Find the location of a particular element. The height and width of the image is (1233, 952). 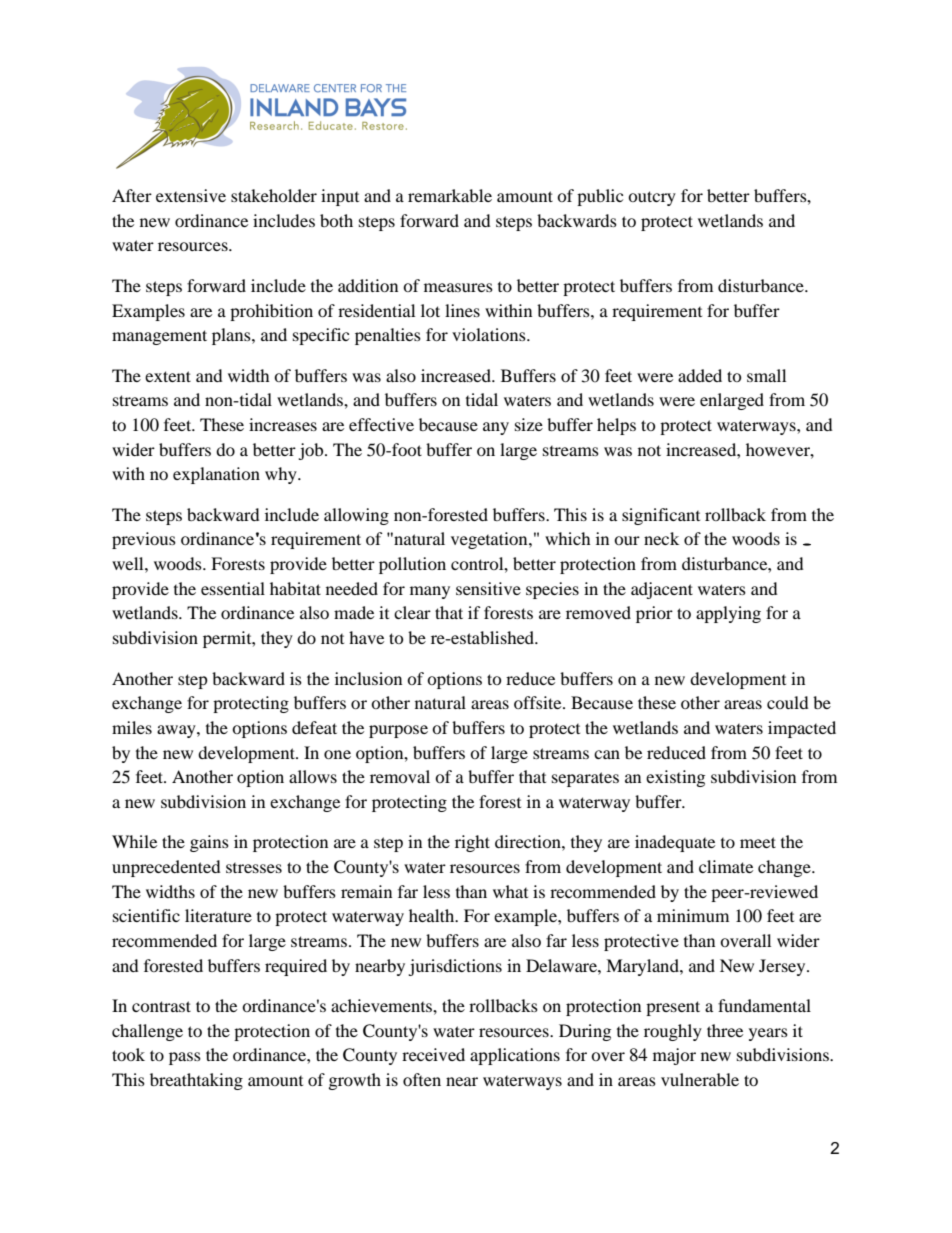

essential is located at coordinates (233, 588).
